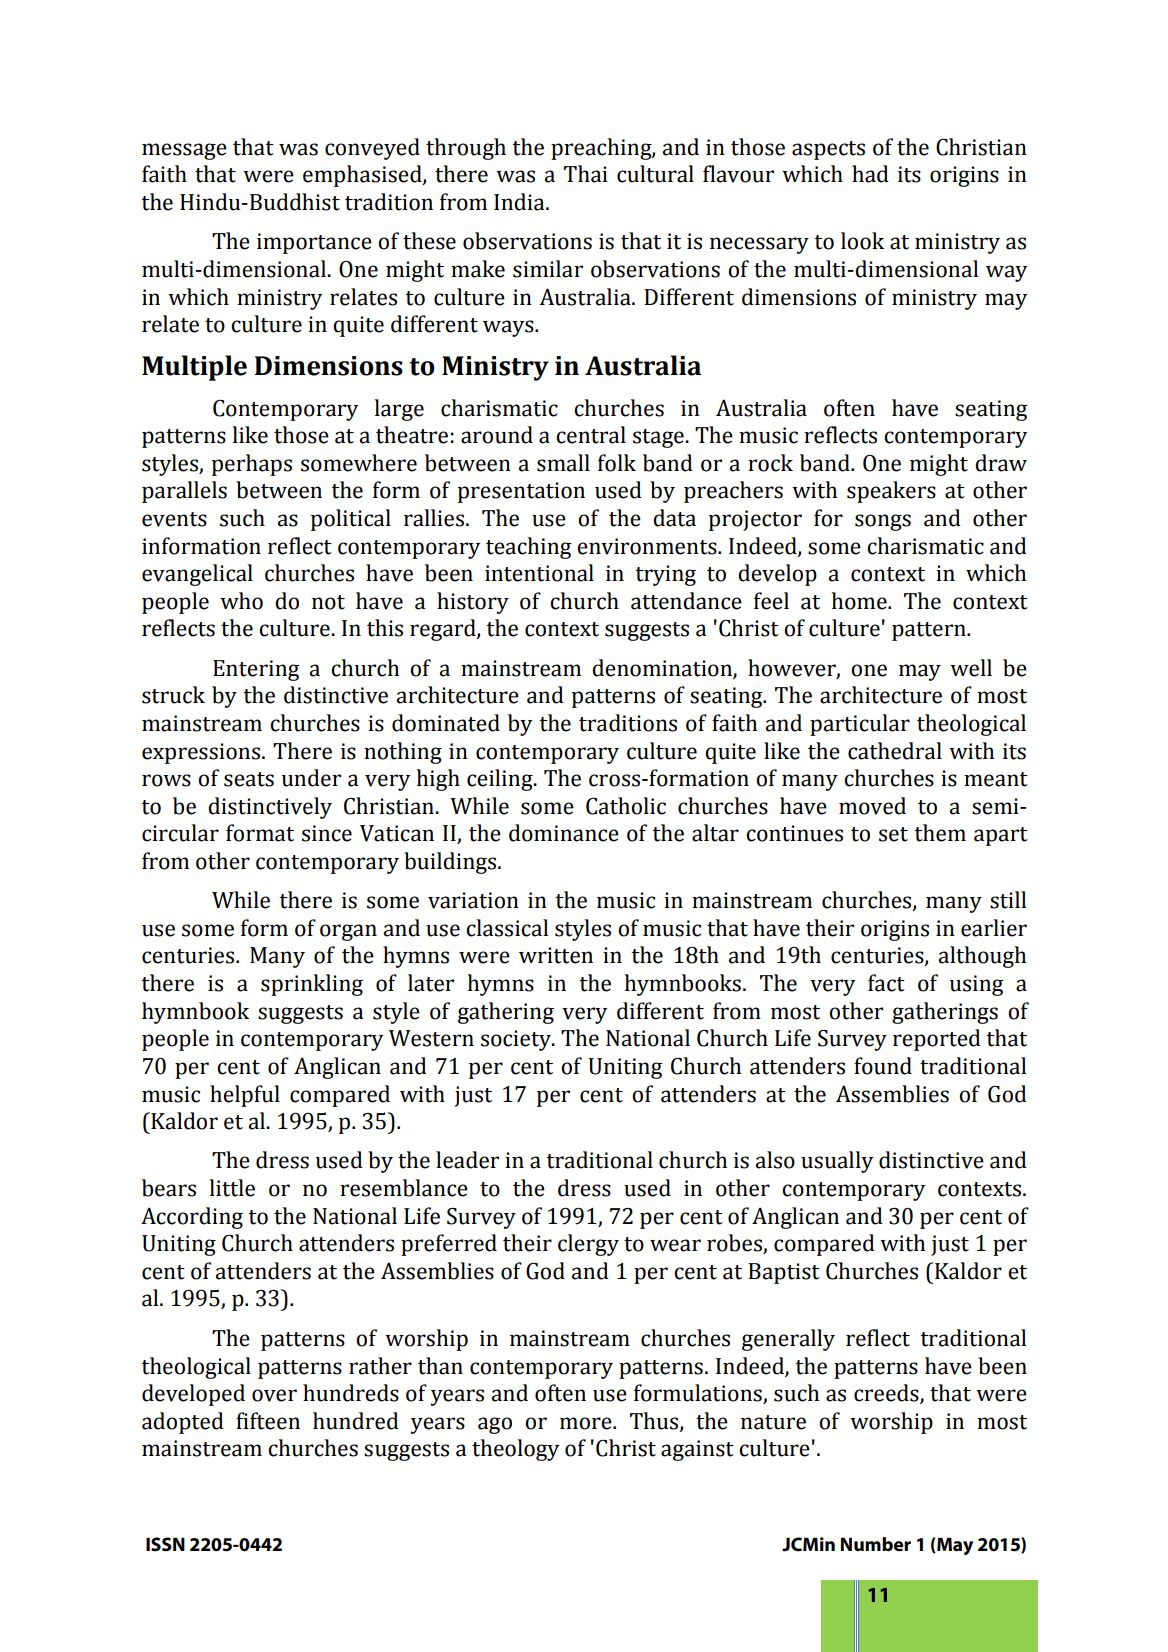  Describe the element at coordinates (314, 243) in the page. I see `importance` at that location.
